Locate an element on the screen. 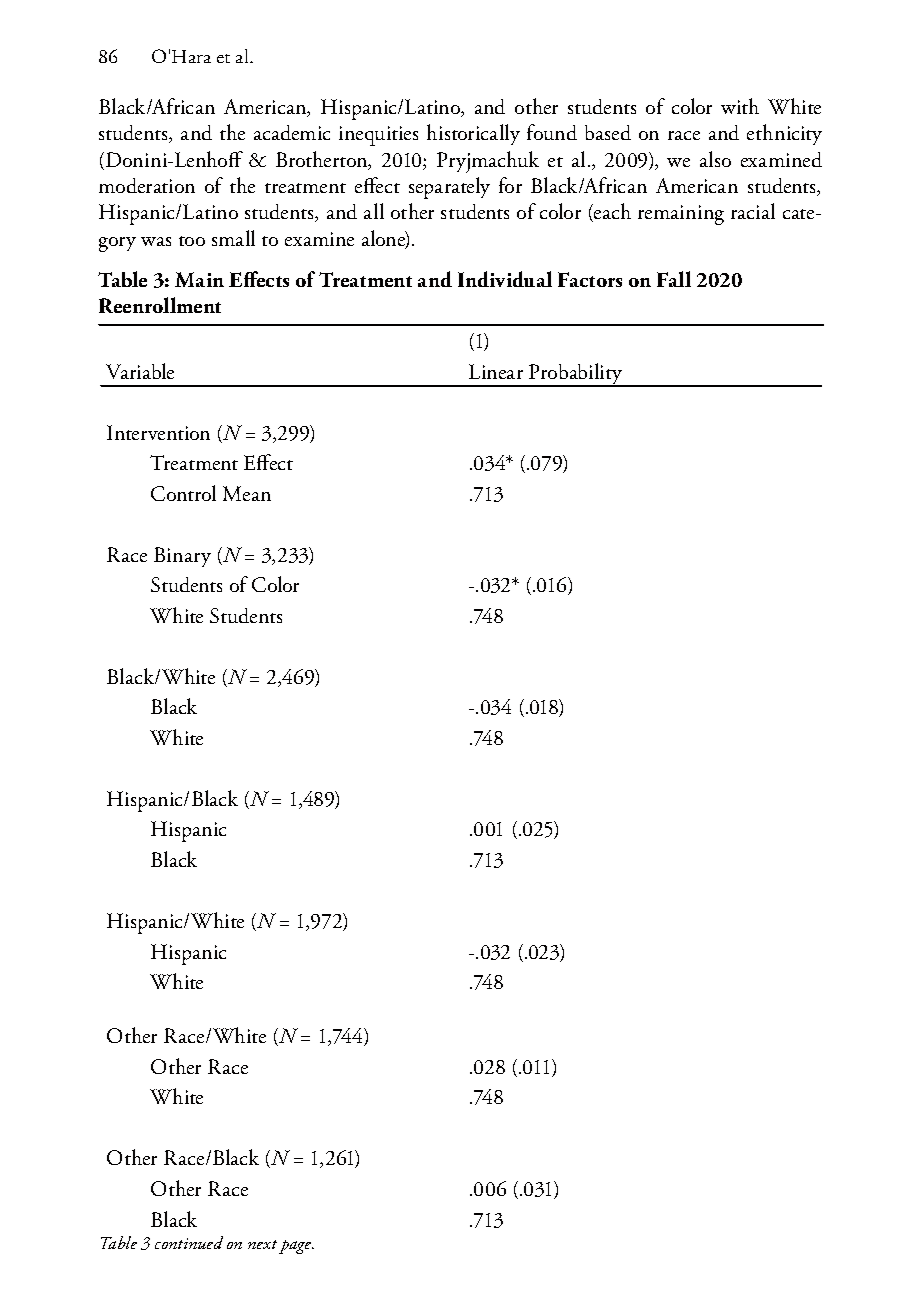  Individual is located at coordinates (505, 279).
